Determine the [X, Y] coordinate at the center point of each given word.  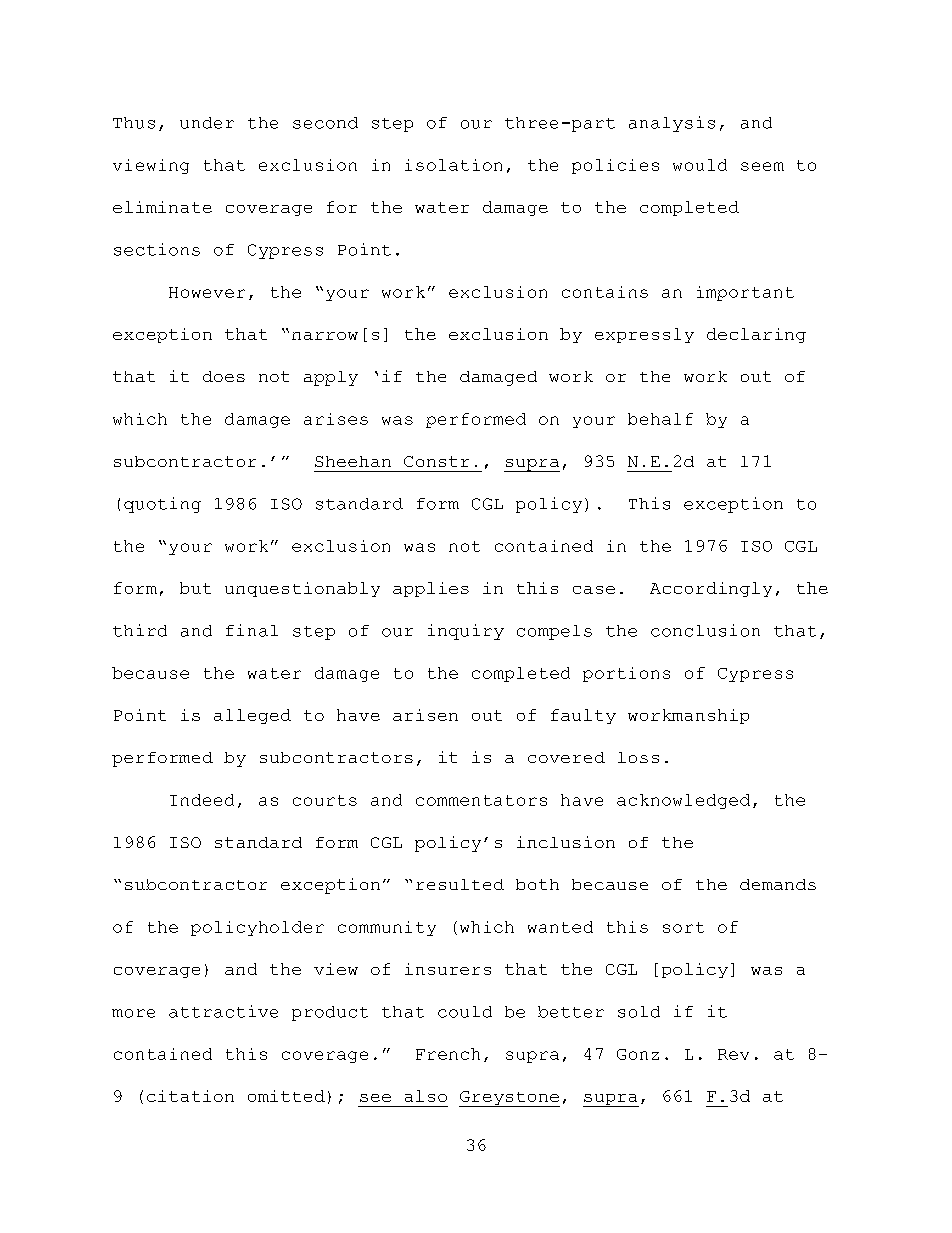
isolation [453, 165]
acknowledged [683, 801]
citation [190, 1096]
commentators [481, 800]
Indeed [202, 800]
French [448, 1054]
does [224, 376]
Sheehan [353, 461]
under [207, 123]
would [700, 165]
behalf [660, 419]
